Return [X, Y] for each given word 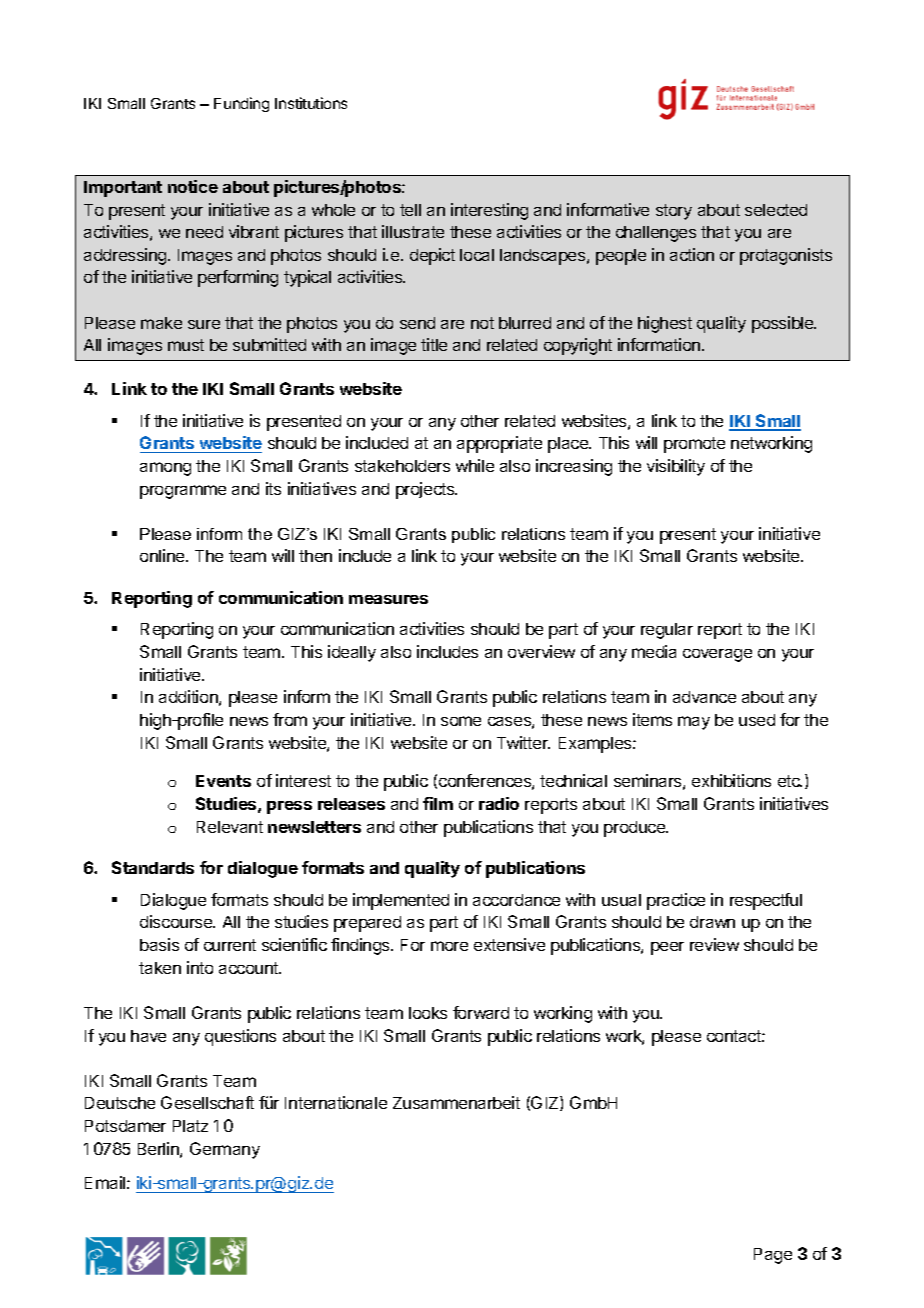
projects [426, 490]
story [674, 212]
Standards [153, 867]
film [438, 803]
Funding [241, 104]
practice [676, 901]
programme [183, 492]
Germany [225, 1150]
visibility [676, 467]
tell [410, 210]
